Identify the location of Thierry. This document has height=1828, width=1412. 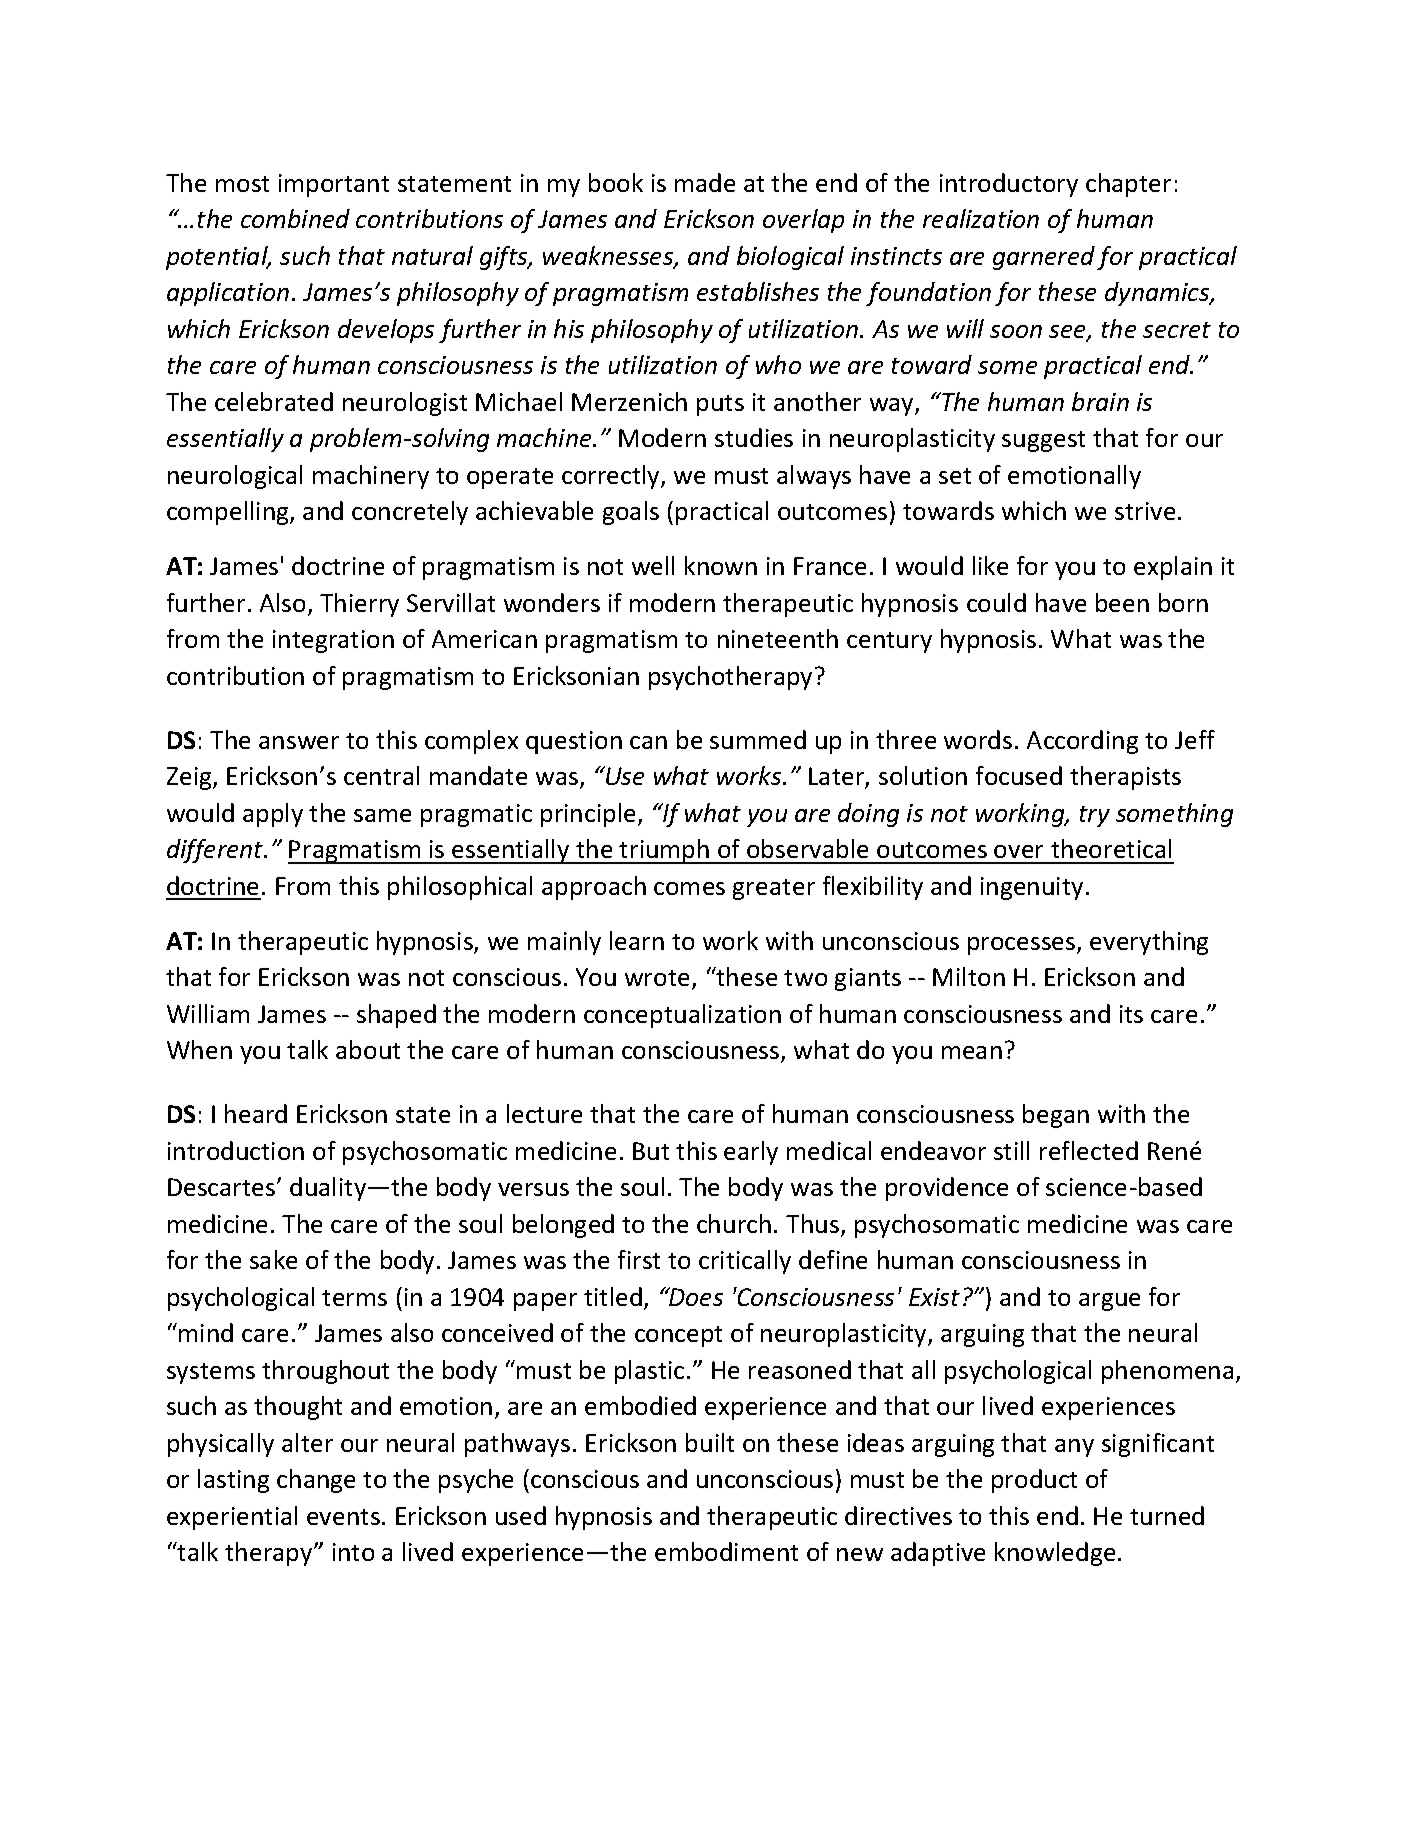
(359, 605).
